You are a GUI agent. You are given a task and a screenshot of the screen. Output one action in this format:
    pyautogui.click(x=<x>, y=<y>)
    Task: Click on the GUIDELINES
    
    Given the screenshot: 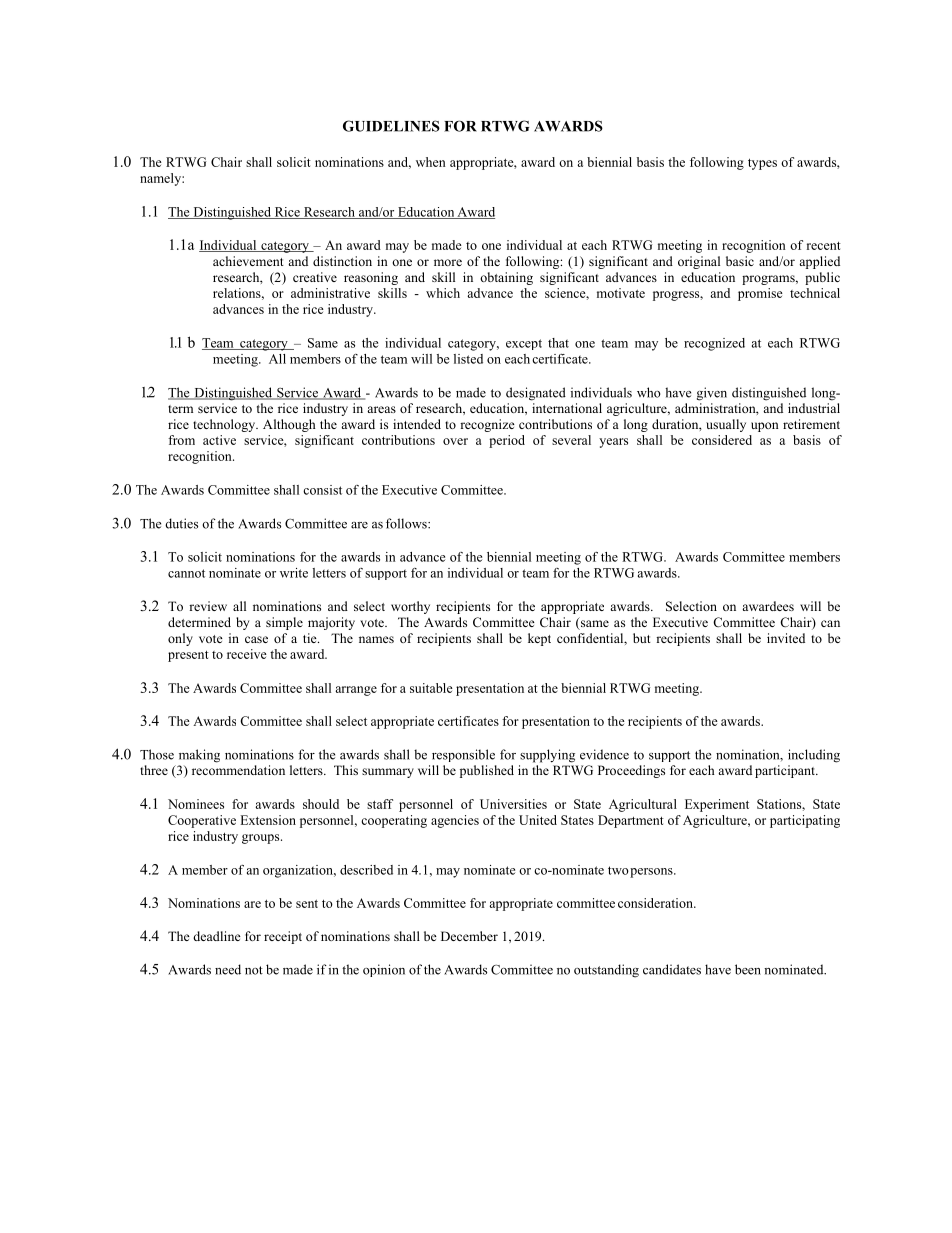 What is the action you would take?
    pyautogui.click(x=391, y=126)
